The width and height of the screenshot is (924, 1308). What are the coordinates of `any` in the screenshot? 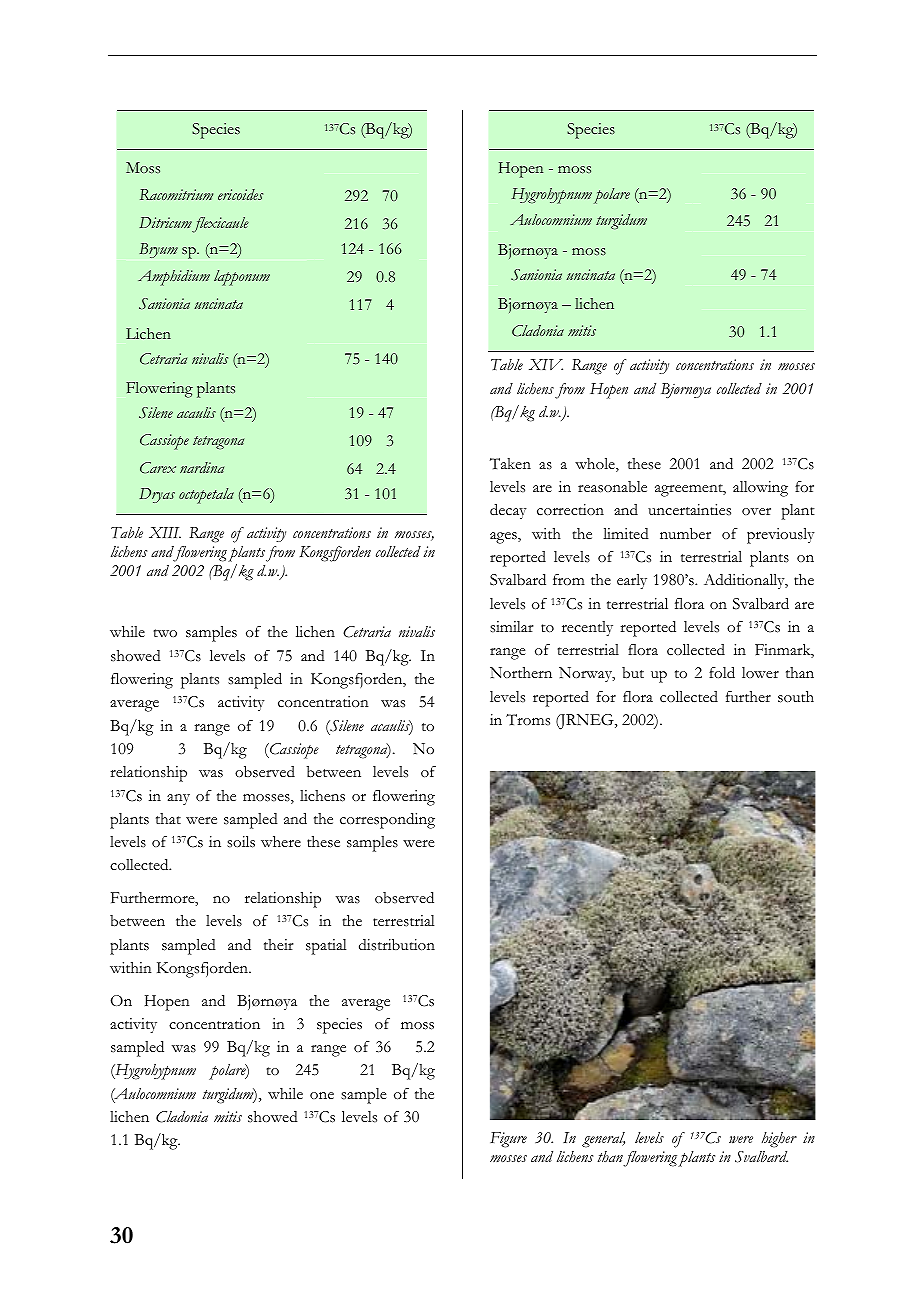 It's located at (178, 799).
